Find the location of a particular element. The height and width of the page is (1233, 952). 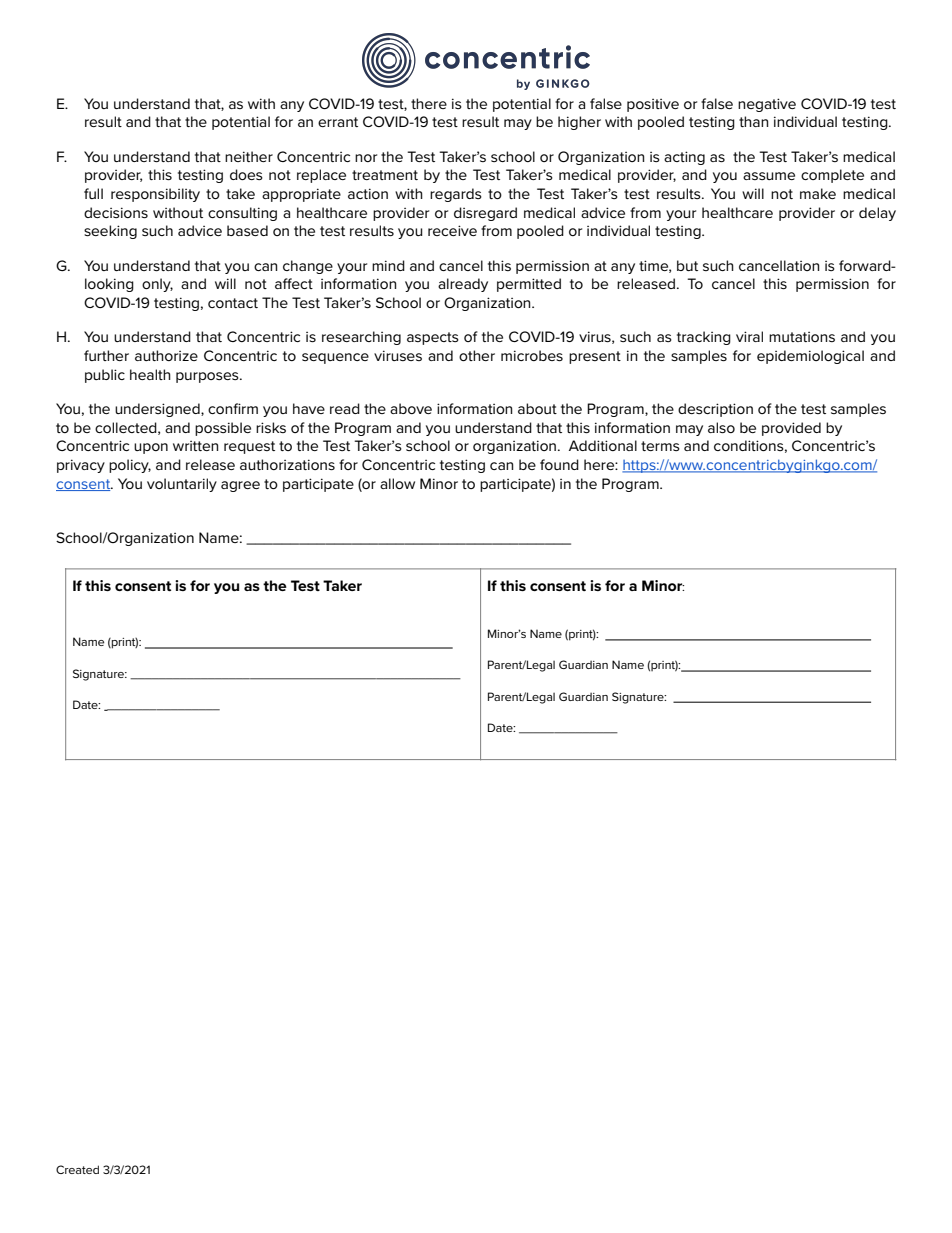

terms is located at coordinates (660, 446).
